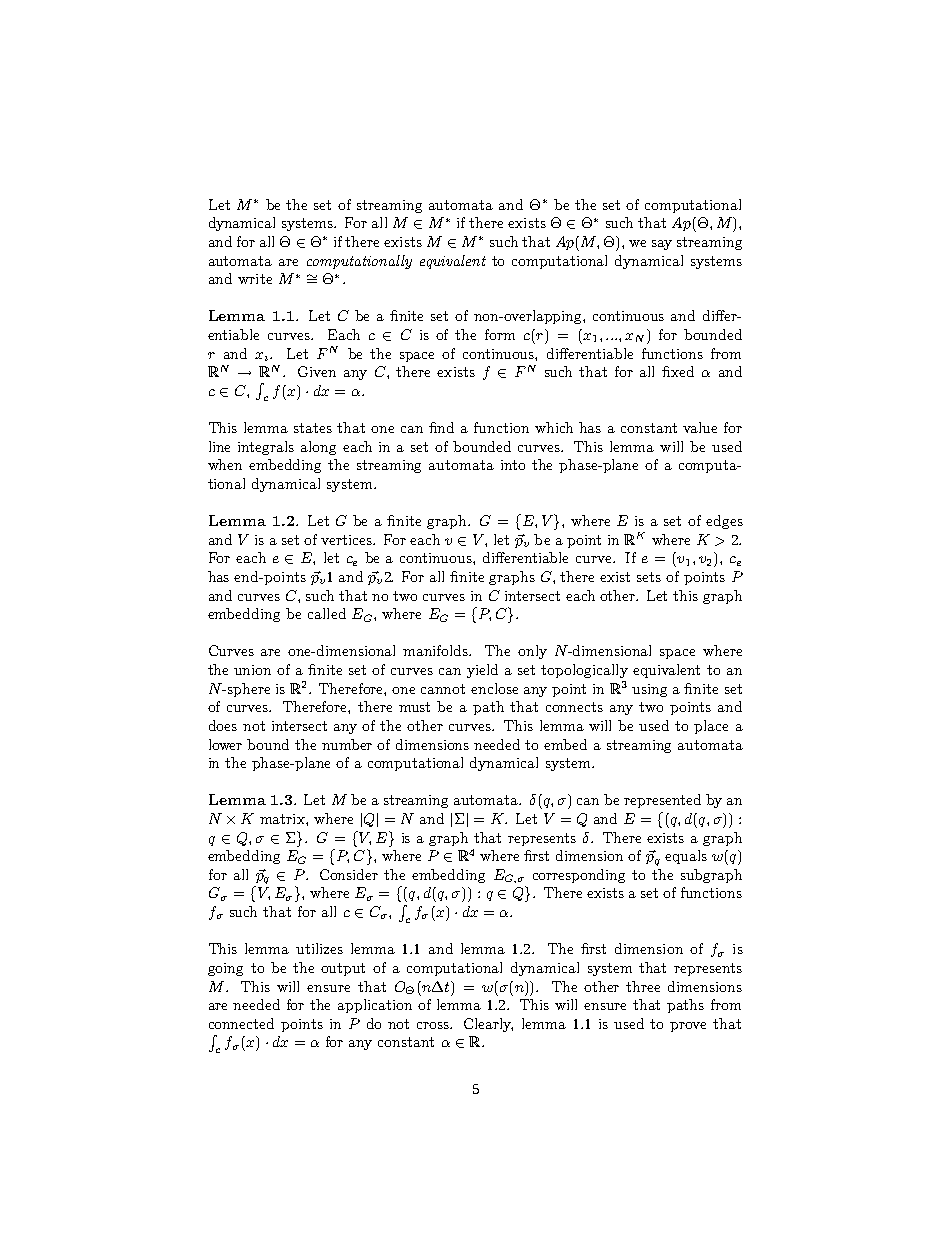  Describe the element at coordinates (283, 819) in the image. I see `matrix` at that location.
